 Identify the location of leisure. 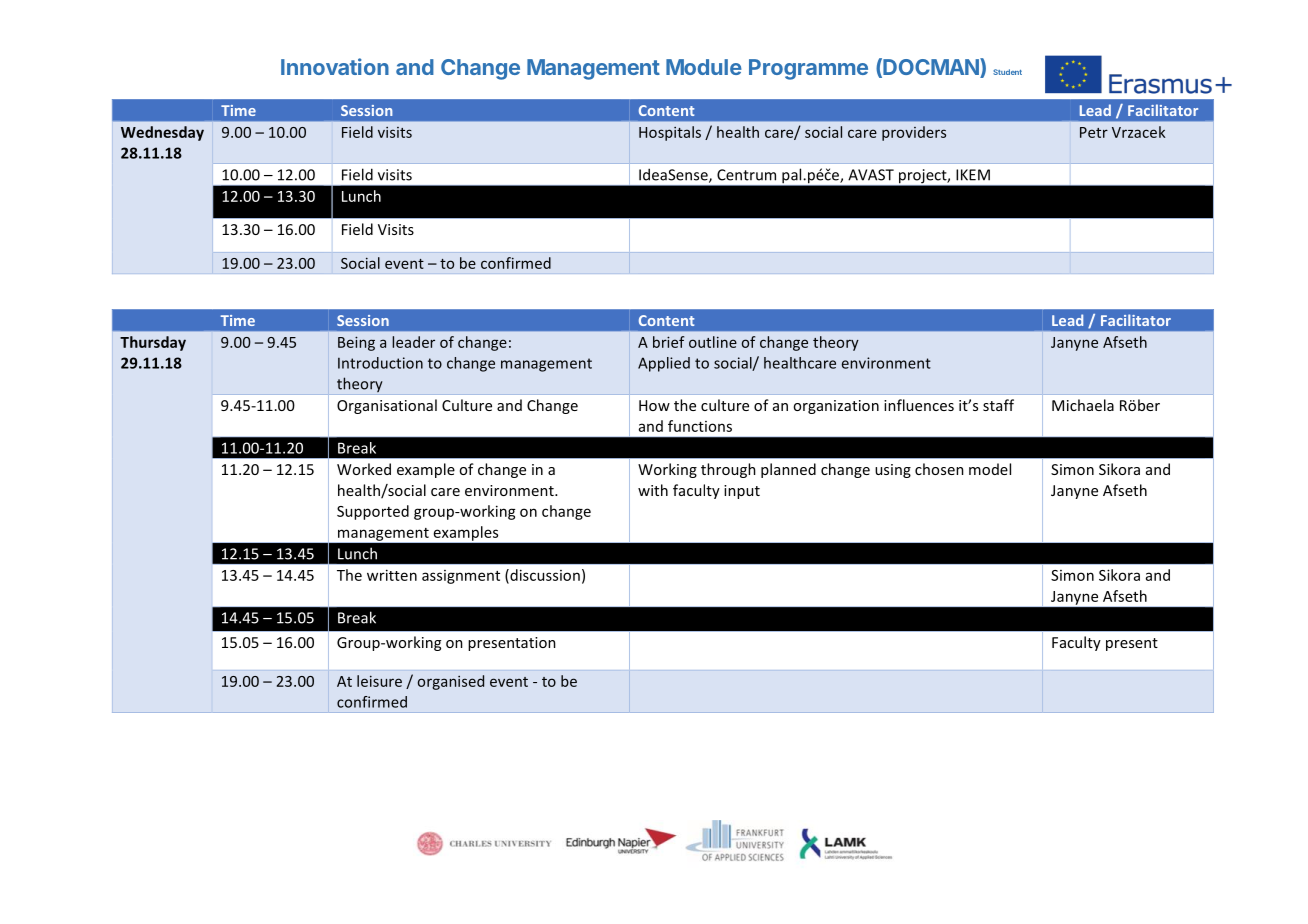
(379, 681).
